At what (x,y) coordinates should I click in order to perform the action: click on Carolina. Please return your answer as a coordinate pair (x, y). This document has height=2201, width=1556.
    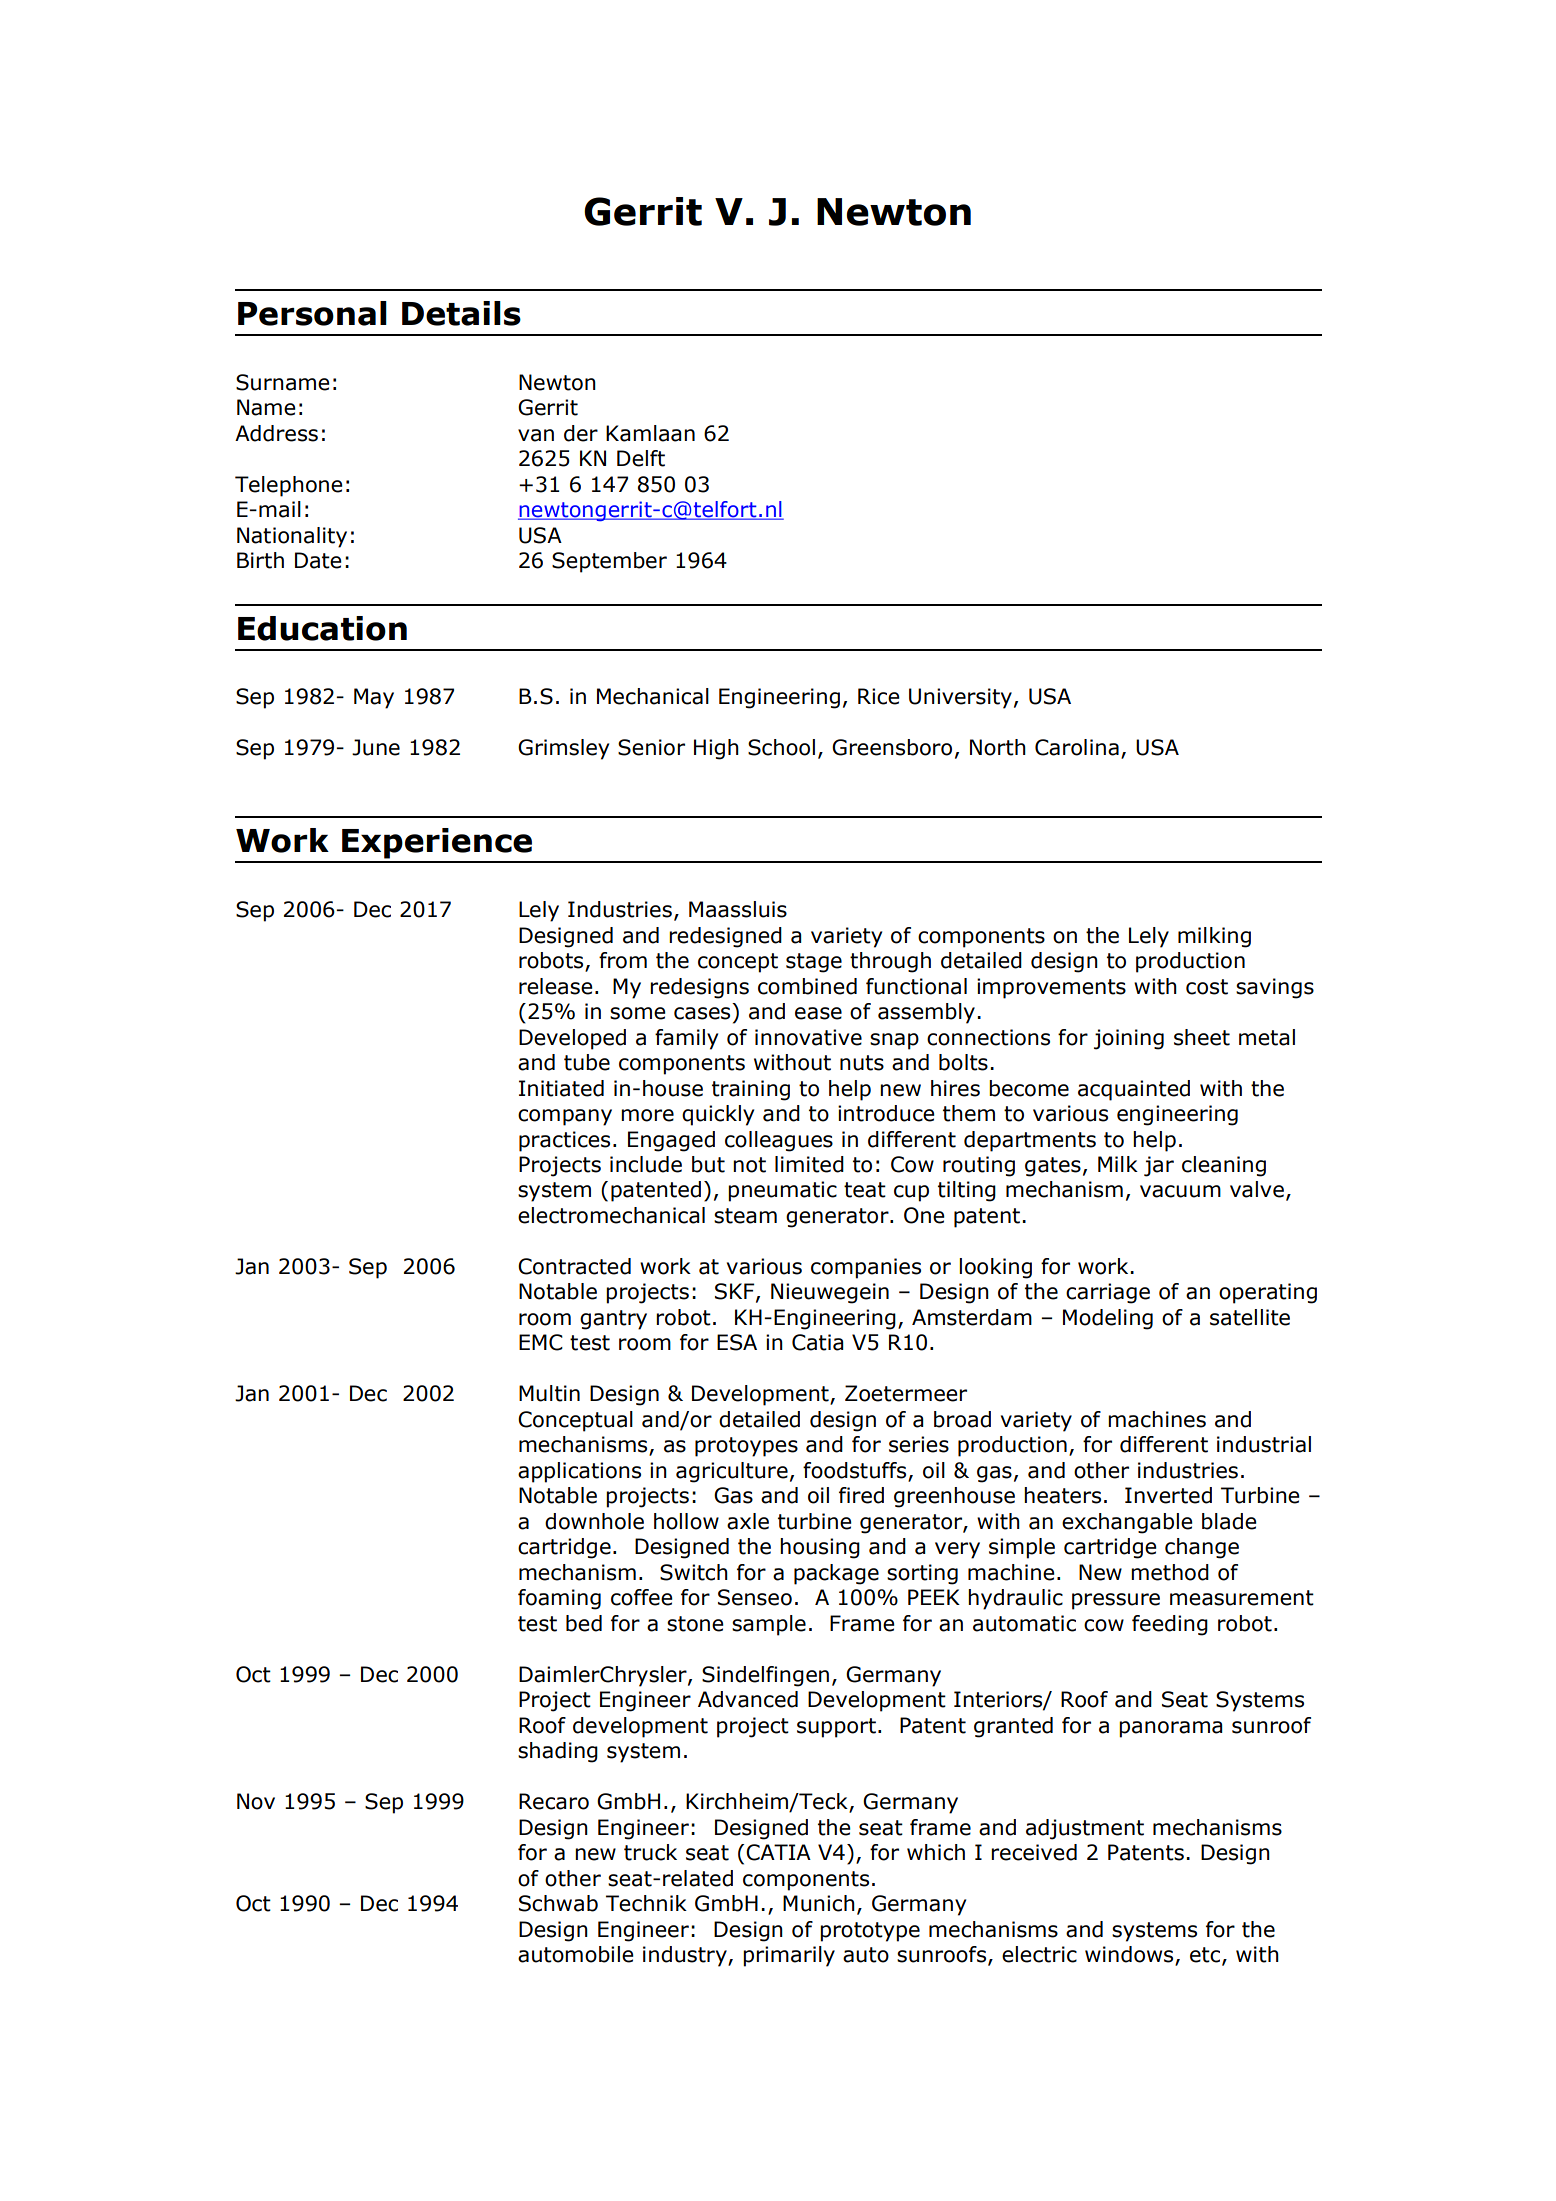
    Looking at the image, I should click on (1077, 747).
